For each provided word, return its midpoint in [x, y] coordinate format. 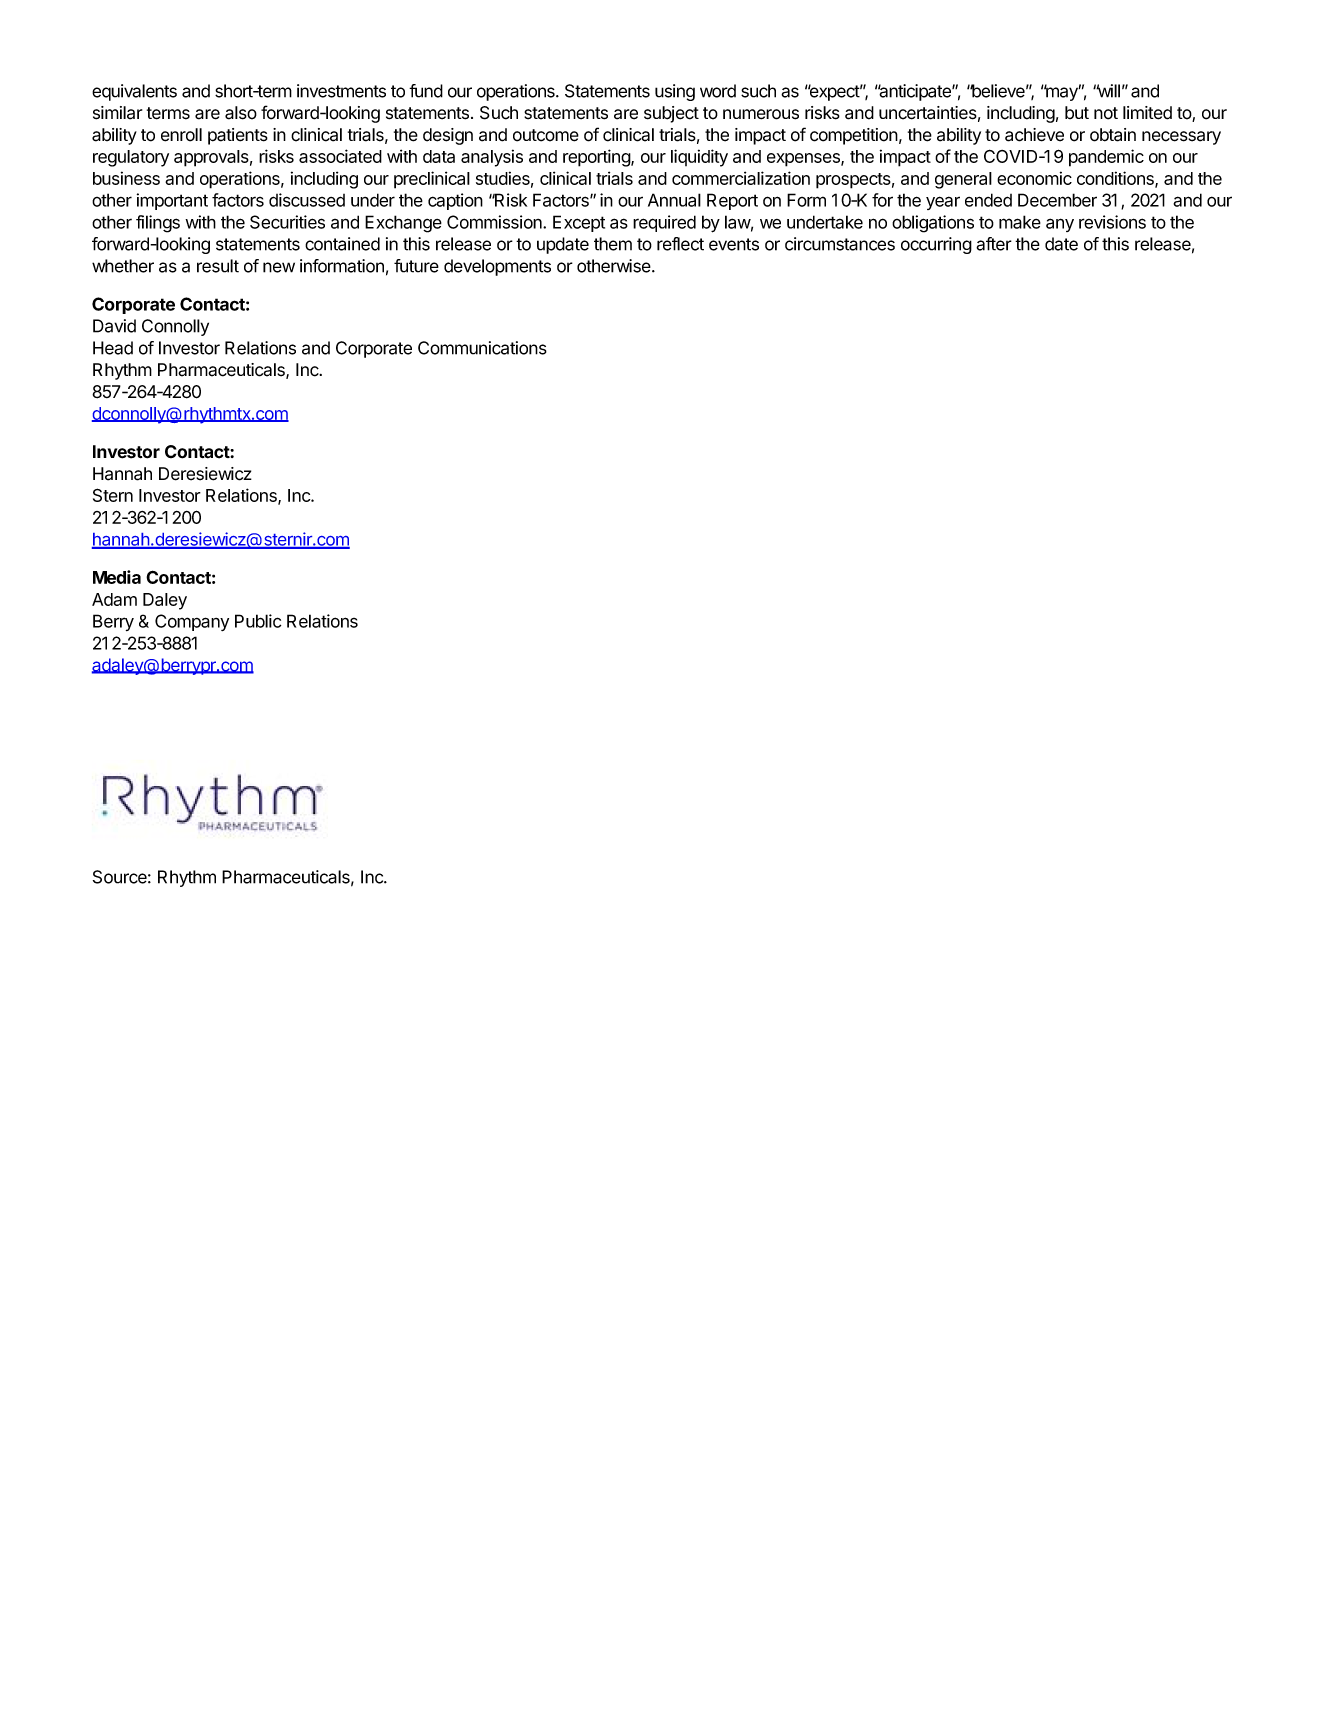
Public [258, 621]
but [1077, 112]
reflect [680, 244]
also [241, 113]
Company [192, 622]
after [994, 244]
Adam [114, 599]
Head [113, 348]
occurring [936, 245]
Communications [482, 348]
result [218, 266]
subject [671, 114]
